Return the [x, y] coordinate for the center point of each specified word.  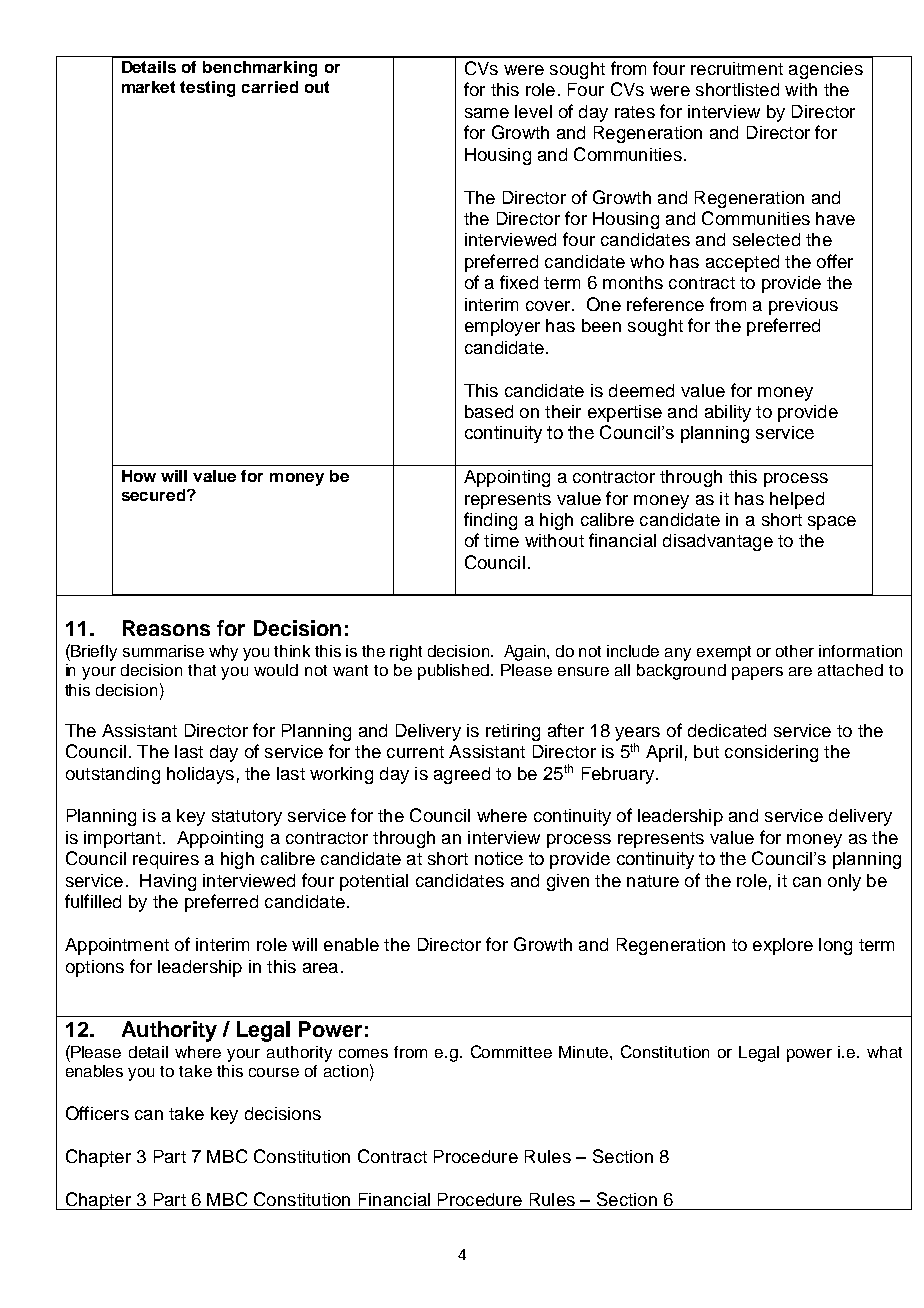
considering [771, 753]
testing [207, 89]
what [884, 1052]
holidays [200, 775]
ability [728, 413]
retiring [513, 732]
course [274, 1072]
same [487, 113]
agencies [826, 70]
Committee [511, 1051]
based [489, 411]
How [139, 476]
